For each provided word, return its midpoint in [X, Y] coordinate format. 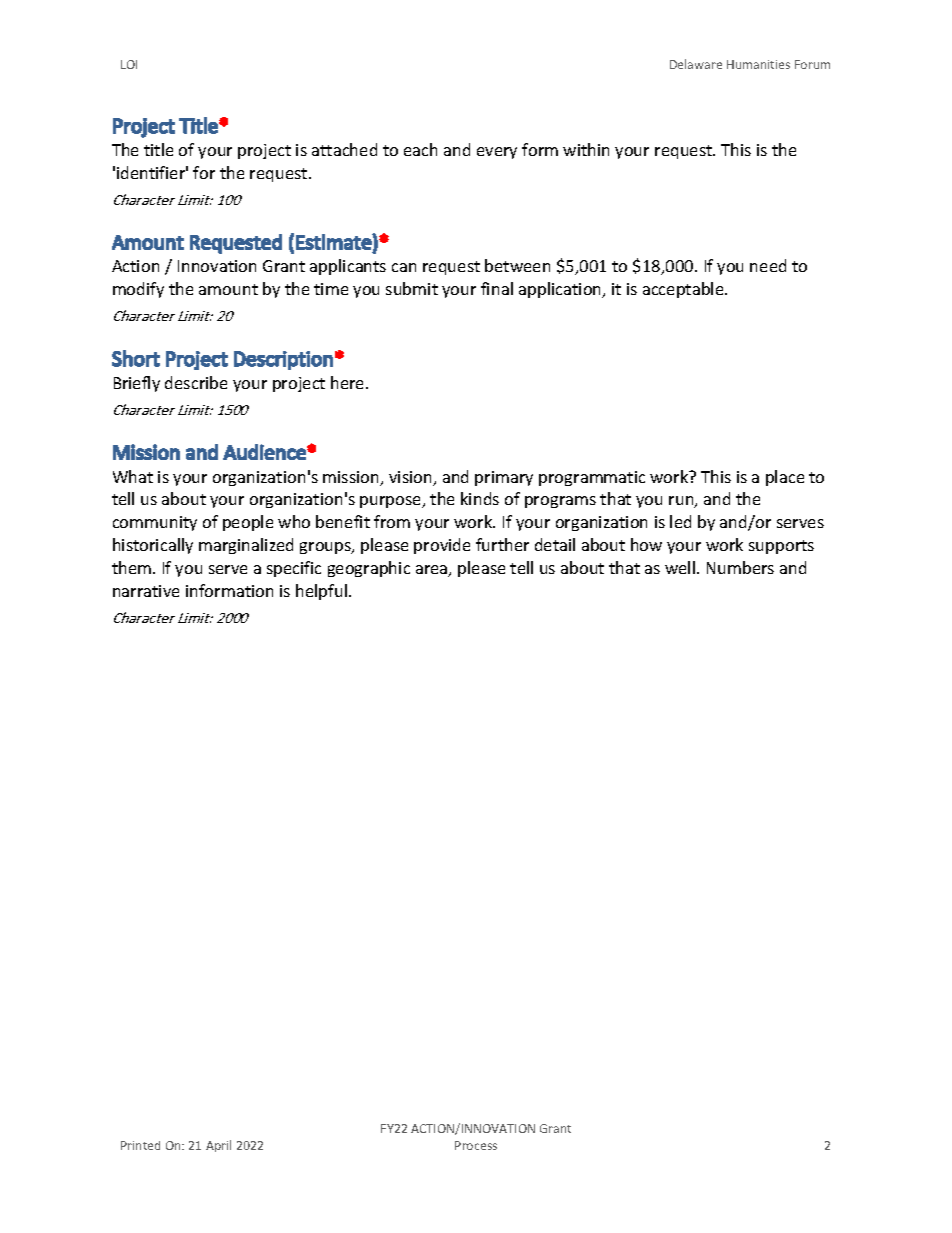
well [681, 567]
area [433, 571]
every [497, 153]
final [497, 288]
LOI [129, 64]
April [218, 1146]
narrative [146, 591]
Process [476, 1145]
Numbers [740, 567]
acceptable [684, 290]
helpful [321, 592]
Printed [140, 1145]
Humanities [758, 64]
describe [196, 382]
